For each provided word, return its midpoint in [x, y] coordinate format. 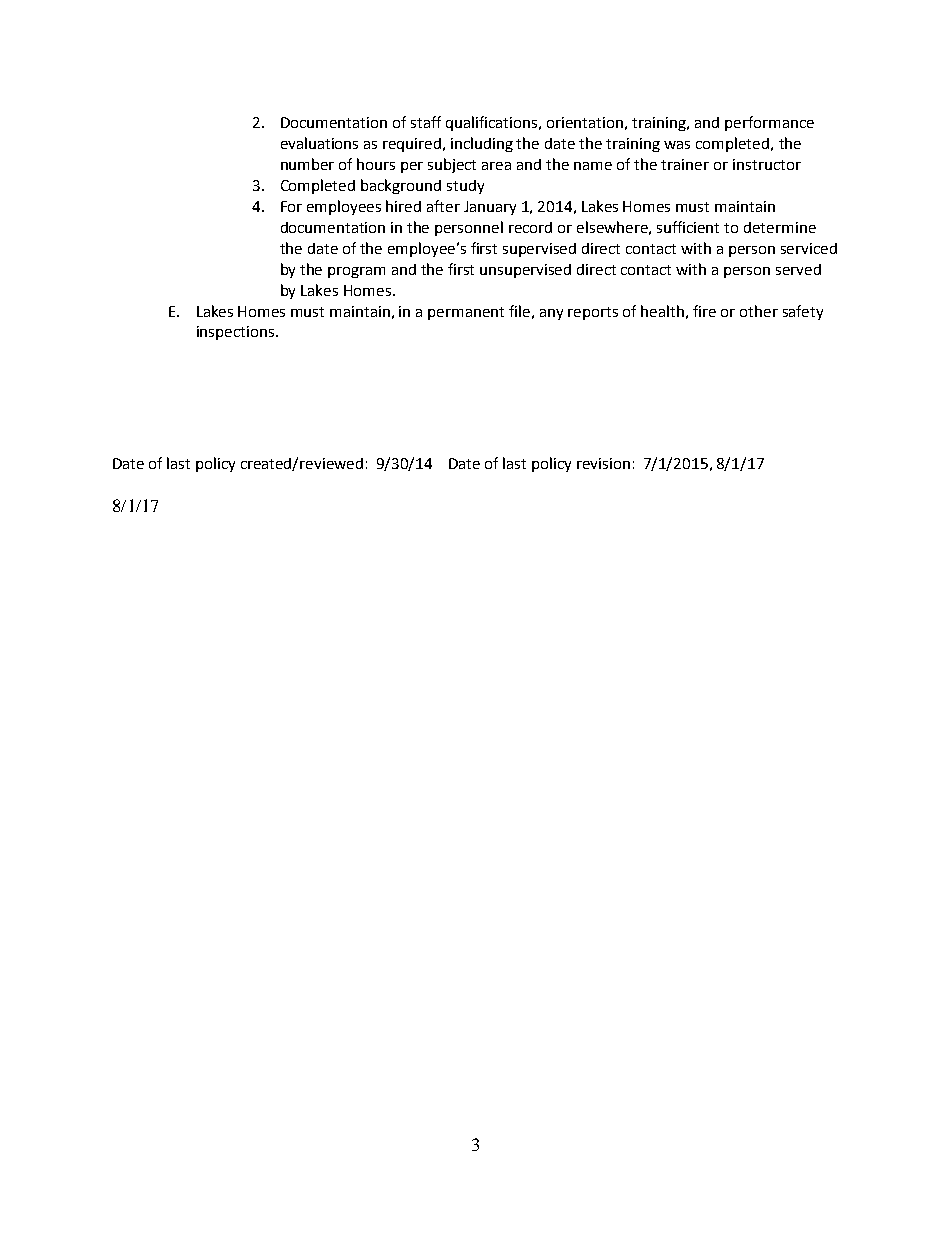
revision [603, 463]
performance [769, 123]
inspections [237, 333]
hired [403, 206]
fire [704, 311]
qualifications [493, 123]
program [356, 272]
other [759, 311]
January [490, 208]
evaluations [319, 143]
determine [780, 227]
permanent [466, 313]
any [551, 314]
